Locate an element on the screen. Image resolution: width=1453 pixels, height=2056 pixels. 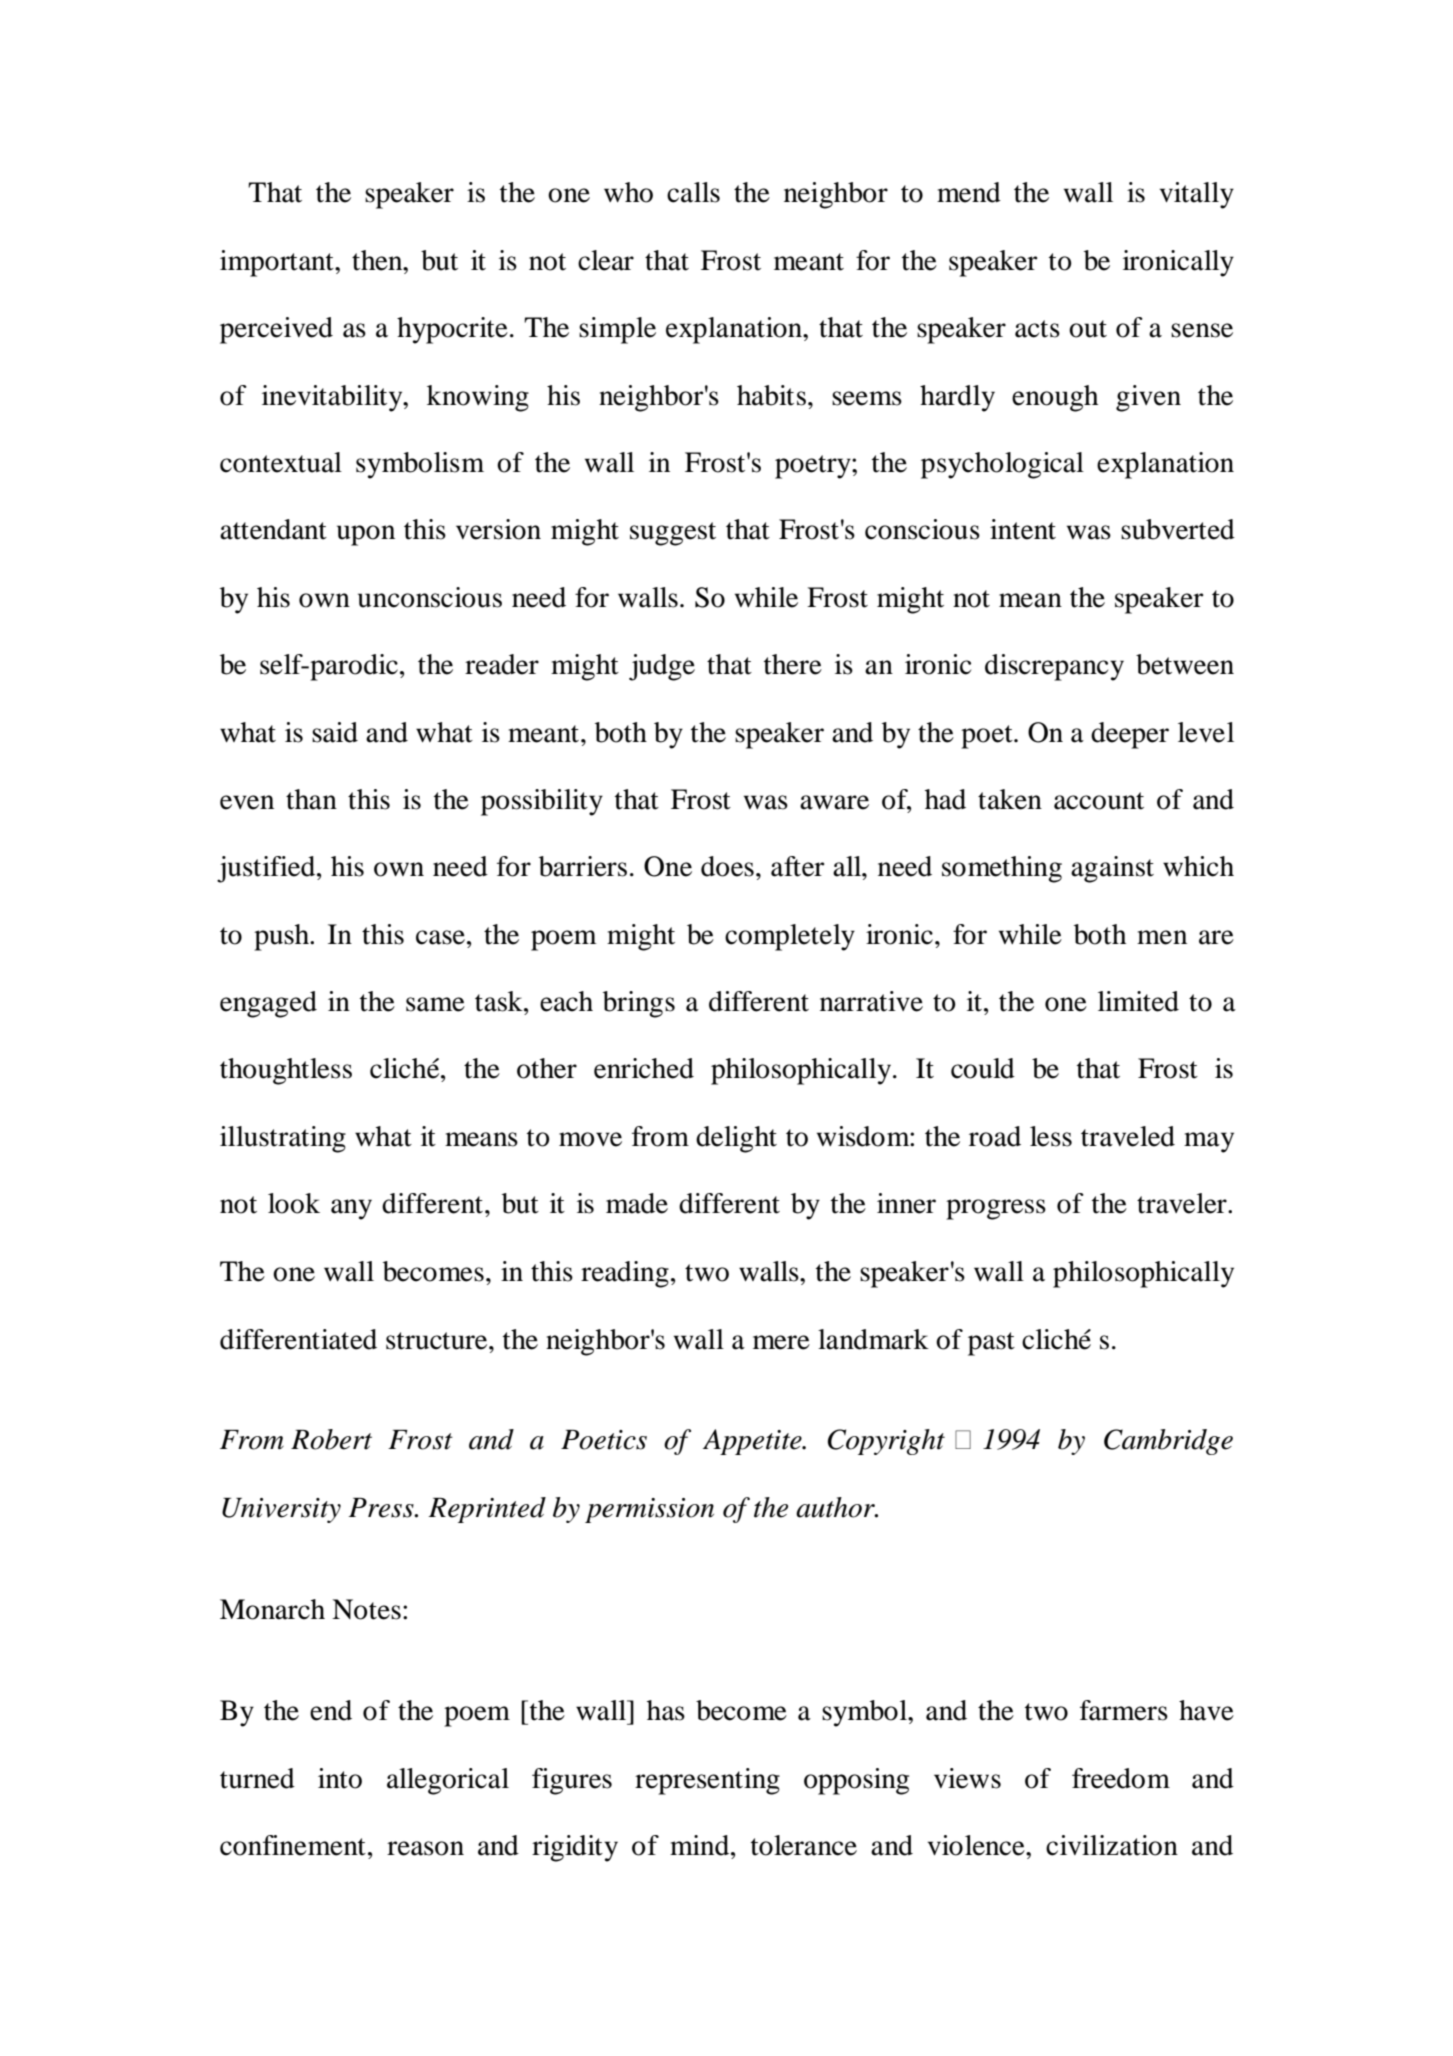
out is located at coordinates (1088, 329).
